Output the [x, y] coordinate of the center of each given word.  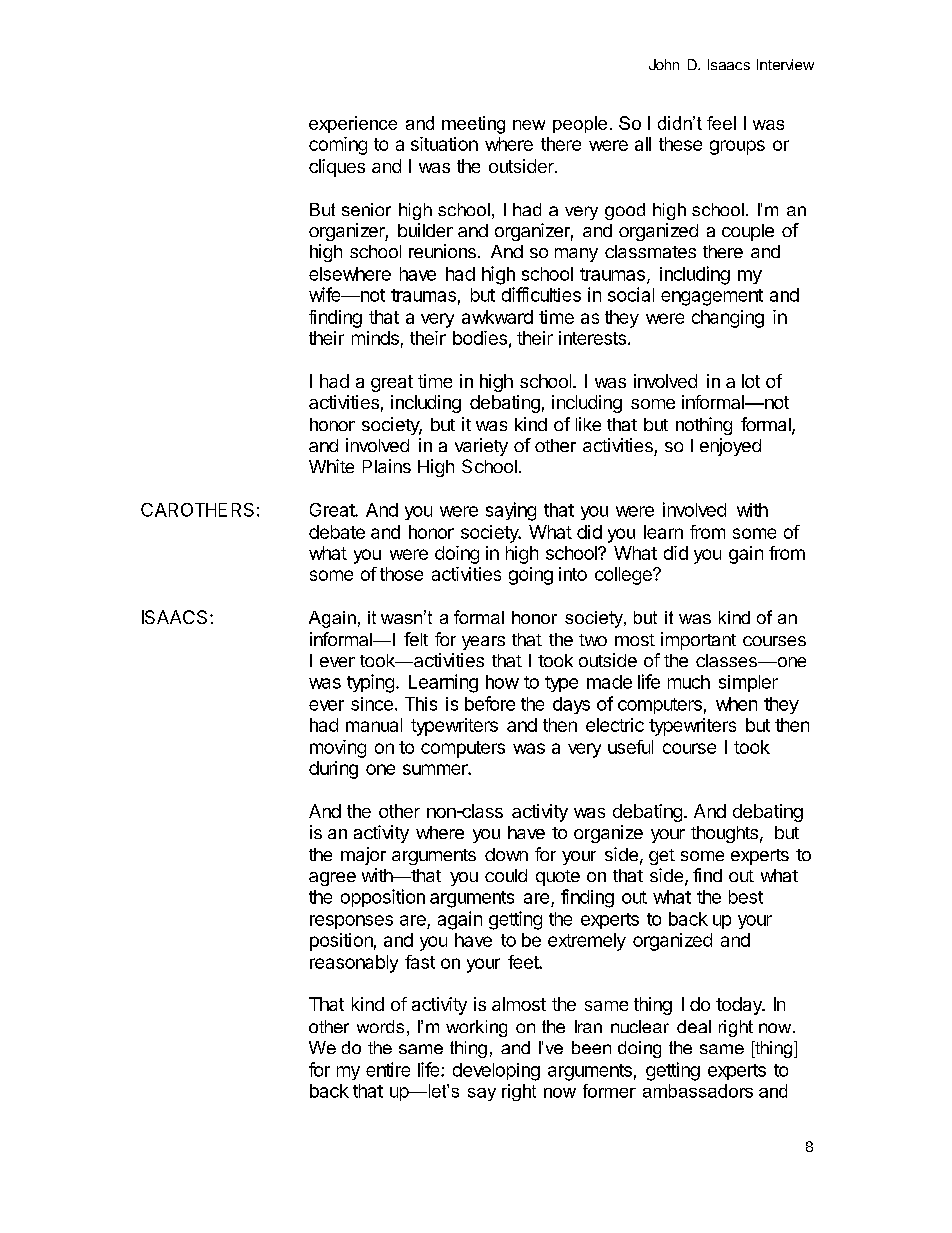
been [591, 1047]
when [736, 704]
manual [374, 725]
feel [721, 123]
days [571, 705]
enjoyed [730, 447]
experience [353, 124]
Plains [387, 466]
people [580, 124]
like [588, 424]
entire [388, 1069]
